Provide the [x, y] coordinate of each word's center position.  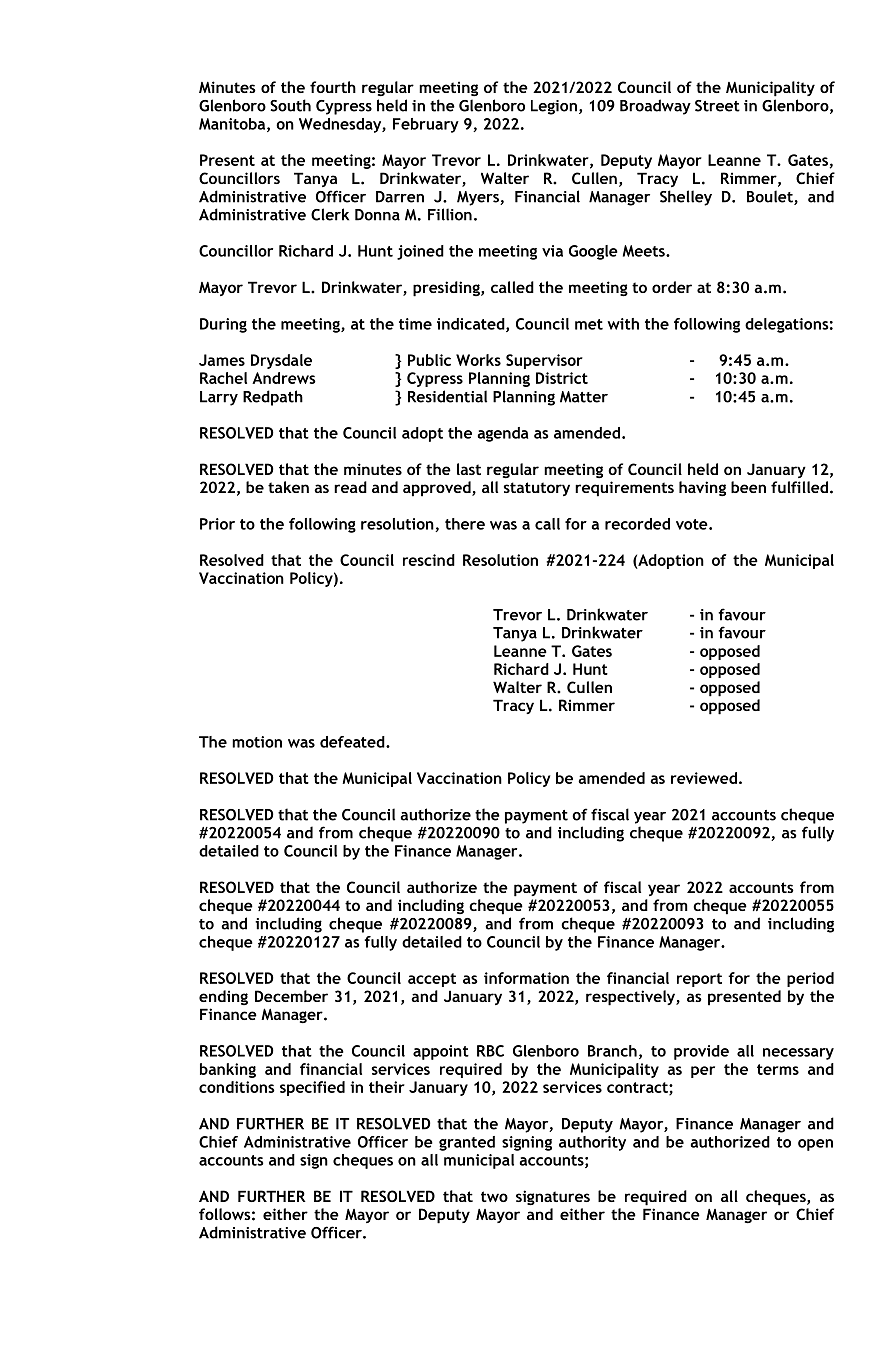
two [494, 1196]
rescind [429, 560]
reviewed [704, 778]
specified [312, 1088]
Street [717, 106]
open [815, 1145]
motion [257, 742]
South [290, 105]
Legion [554, 107]
